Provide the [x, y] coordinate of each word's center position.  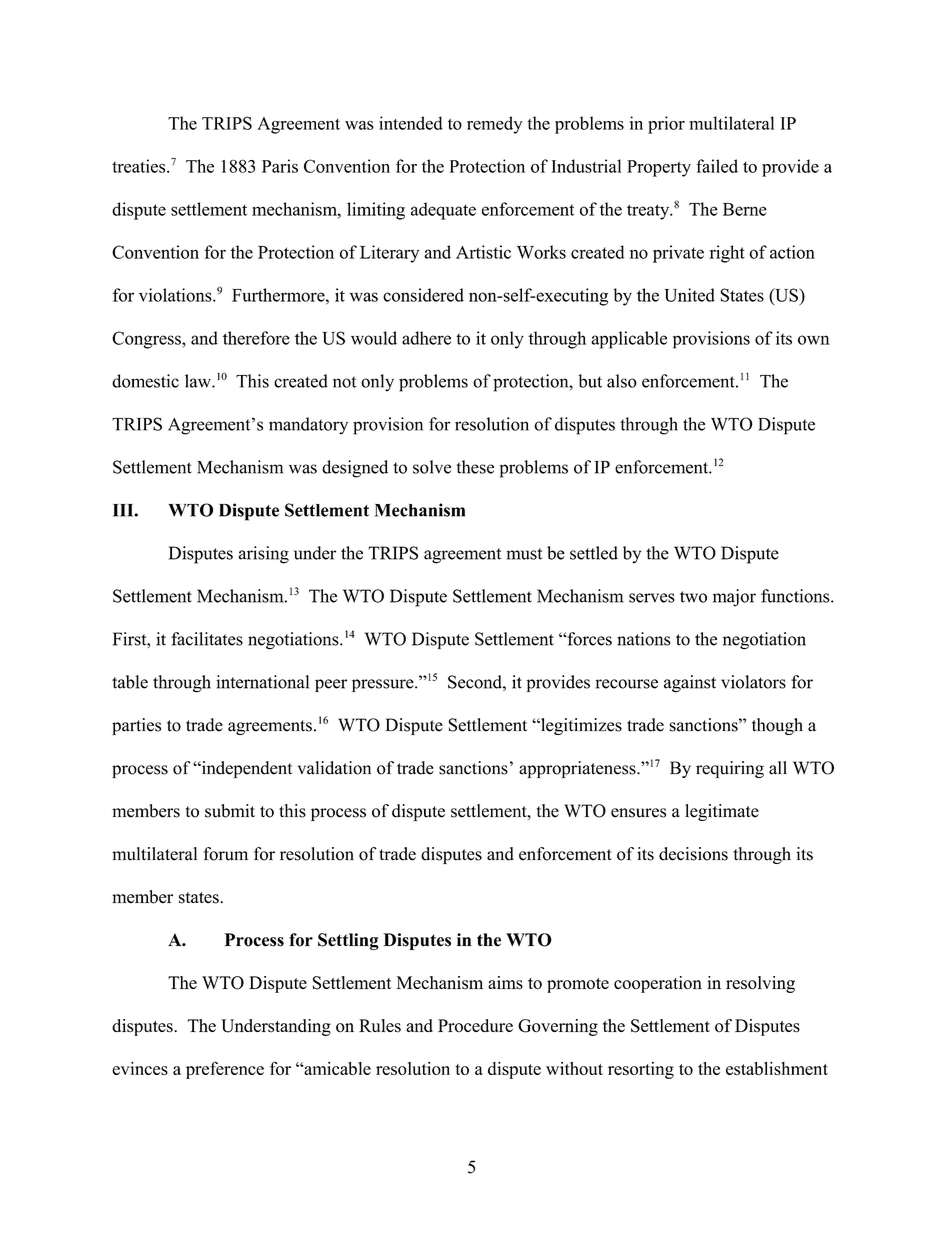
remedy [494, 125]
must [524, 554]
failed [717, 166]
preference [225, 1070]
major [734, 598]
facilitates [207, 639]
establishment [777, 1068]
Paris [280, 166]
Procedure [475, 1026]
